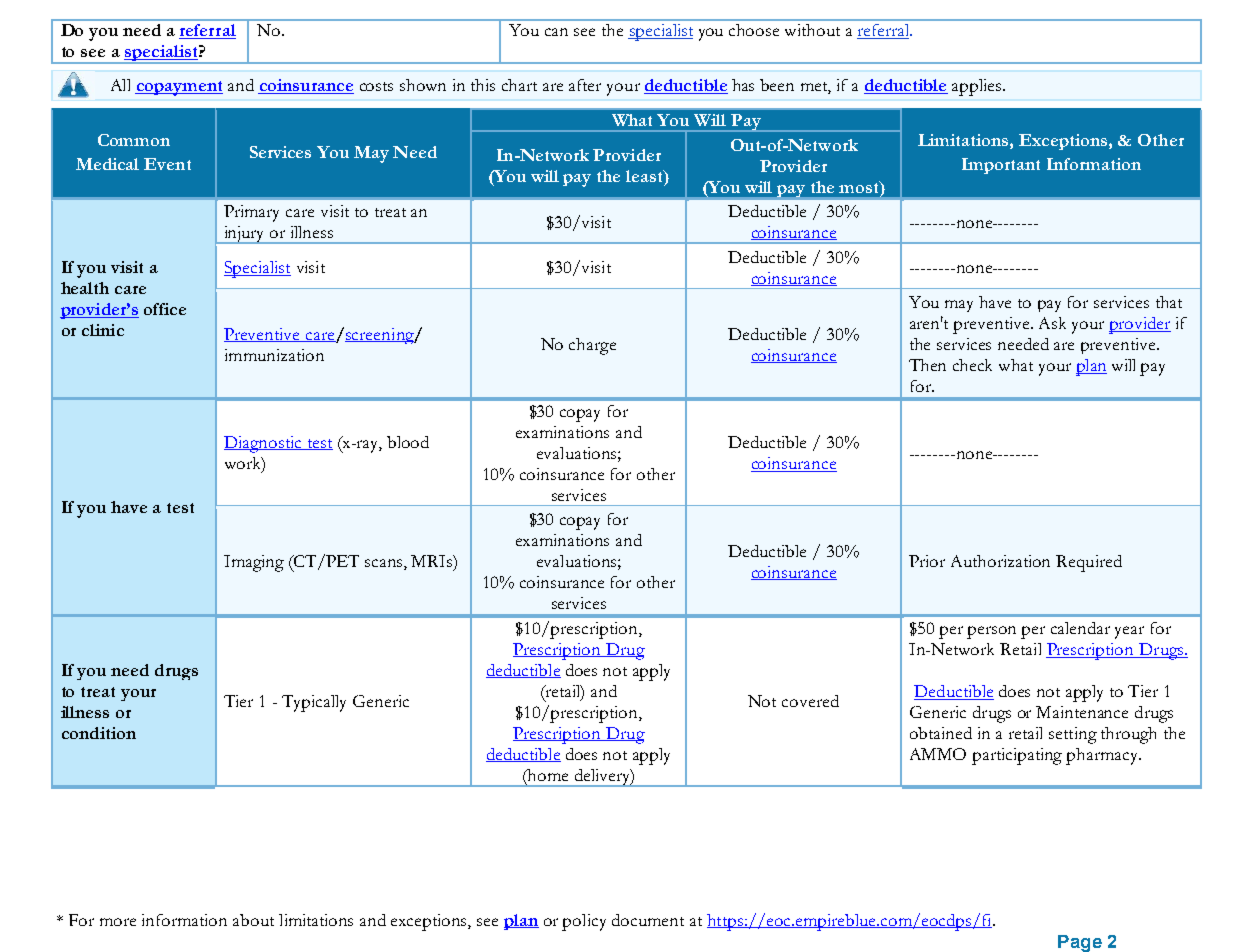  I want to click on about, so click(253, 920).
